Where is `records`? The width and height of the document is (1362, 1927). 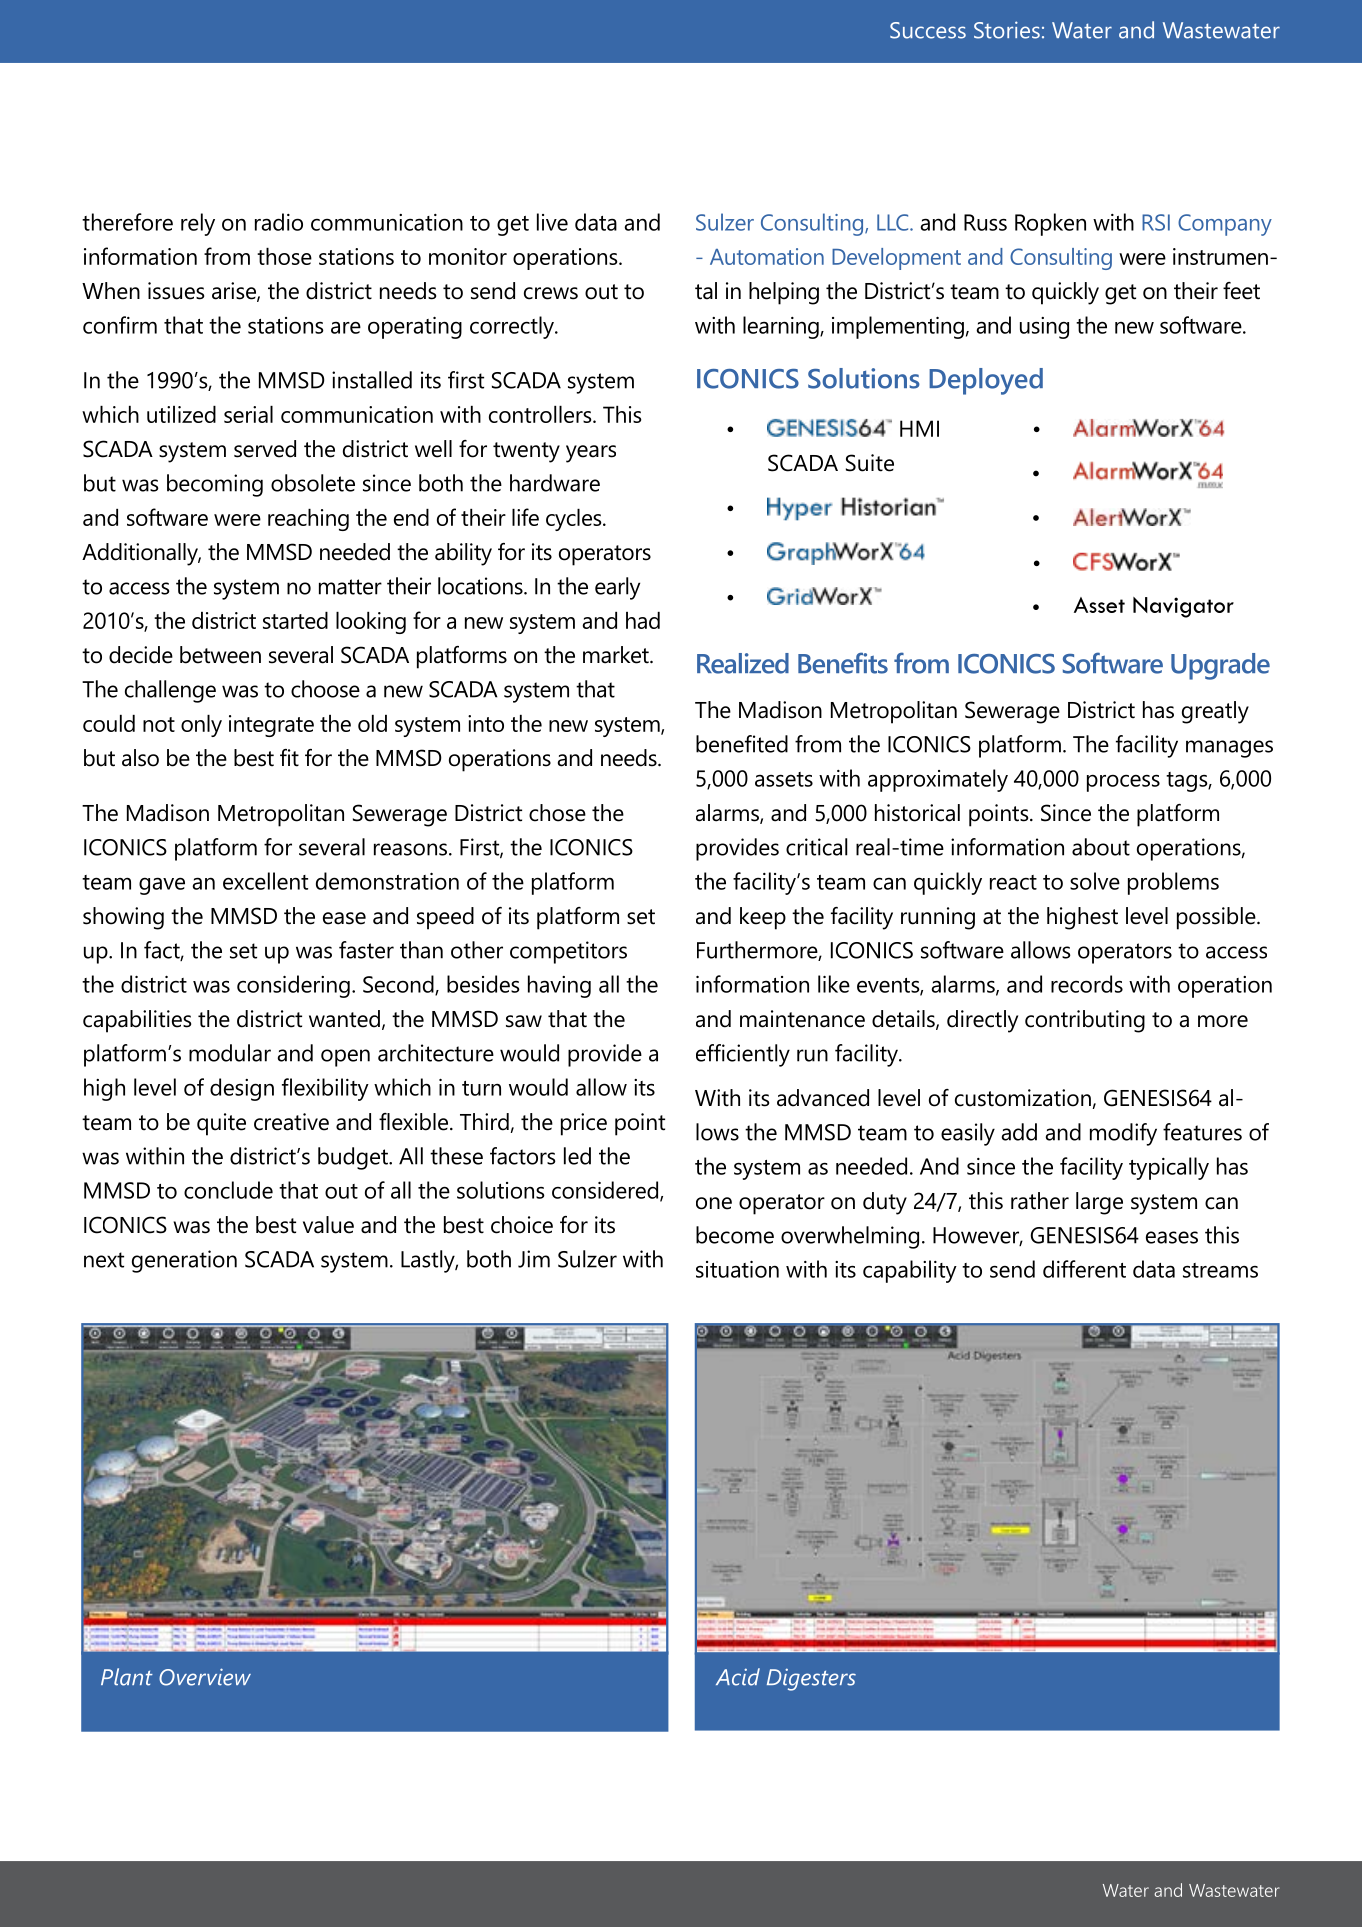 records is located at coordinates (1087, 984).
